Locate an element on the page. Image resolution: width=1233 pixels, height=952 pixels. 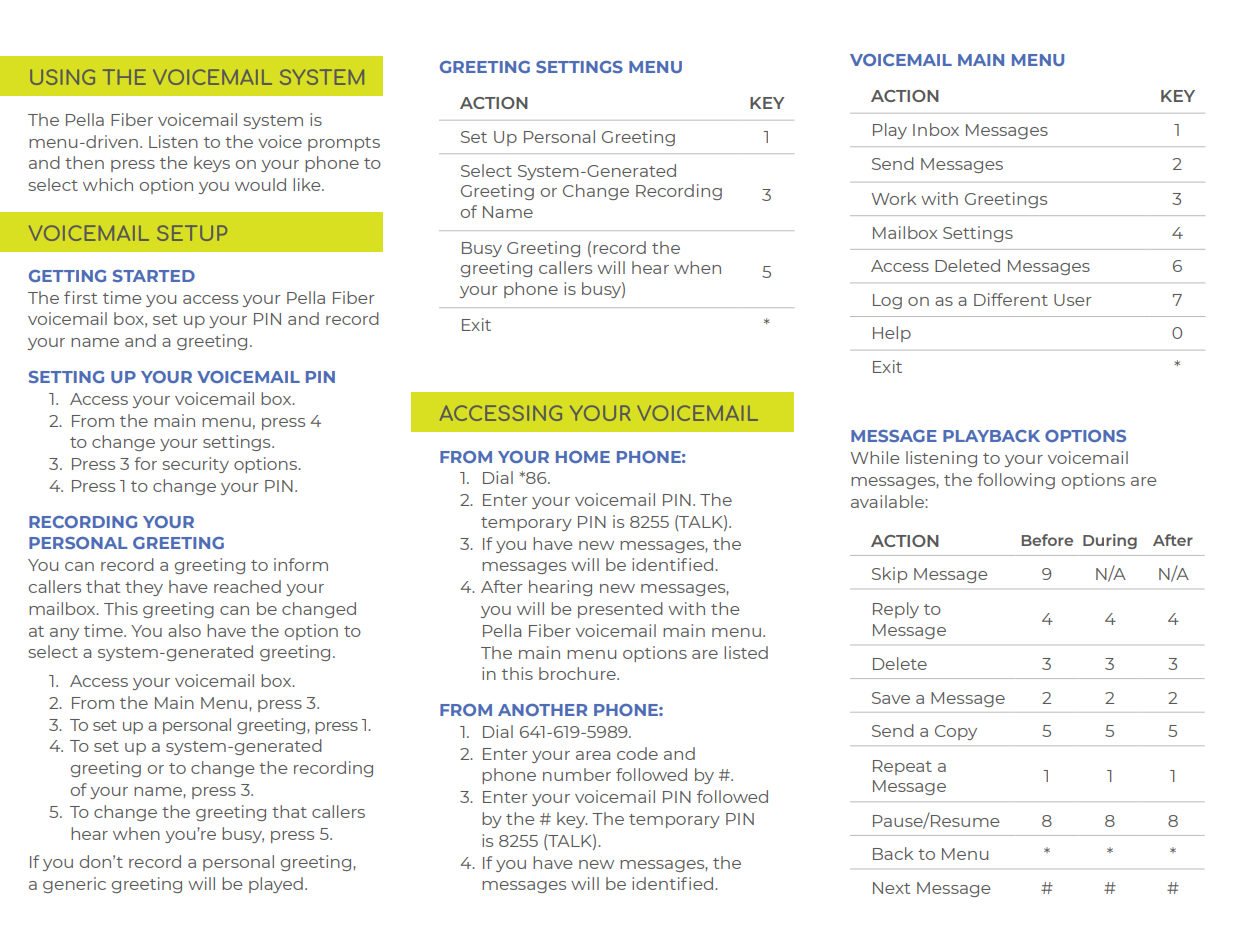
USING is located at coordinates (62, 77).
